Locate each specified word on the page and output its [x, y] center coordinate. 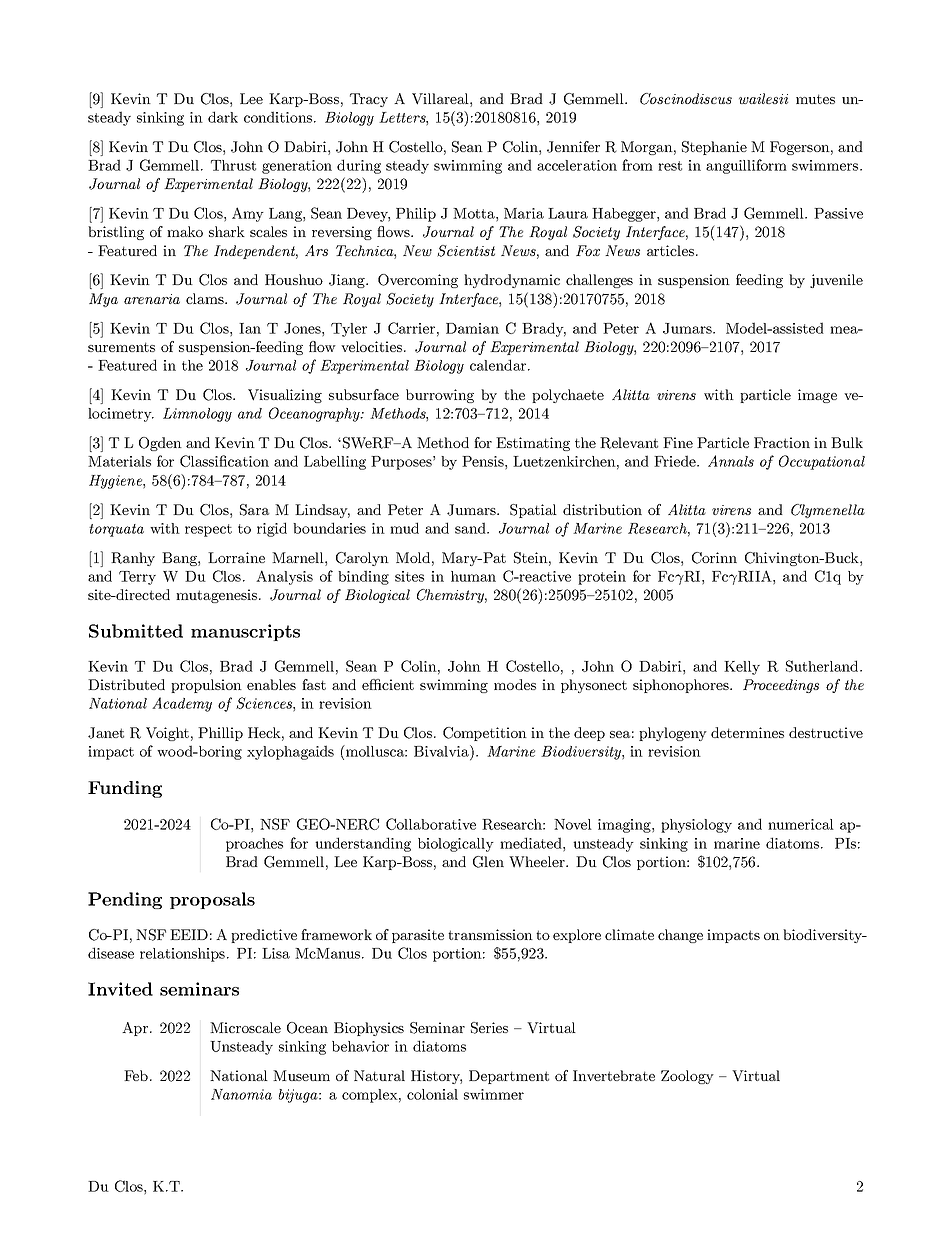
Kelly [742, 668]
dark [223, 117]
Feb [136, 1075]
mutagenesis [216, 596]
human [473, 576]
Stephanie [714, 148]
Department [509, 1077]
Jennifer [573, 147]
